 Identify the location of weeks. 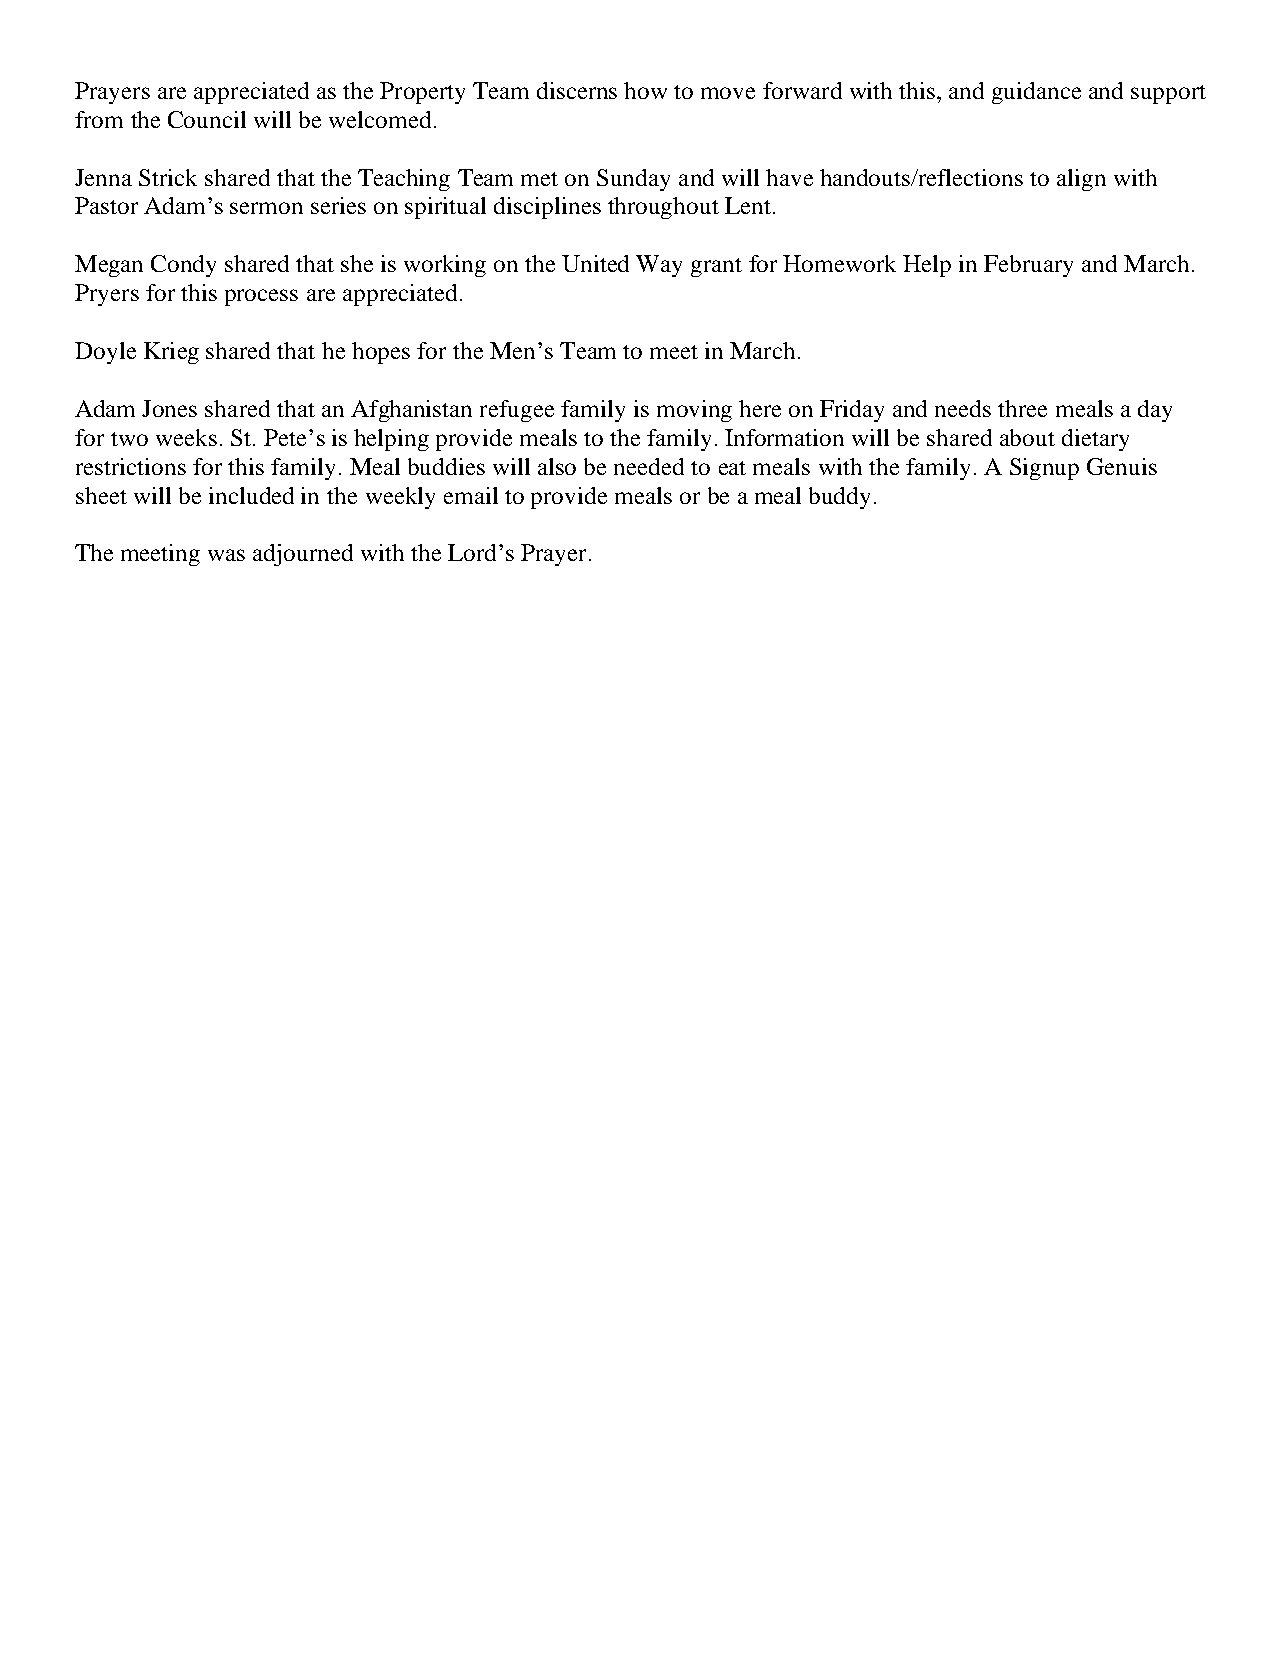
(186, 437).
